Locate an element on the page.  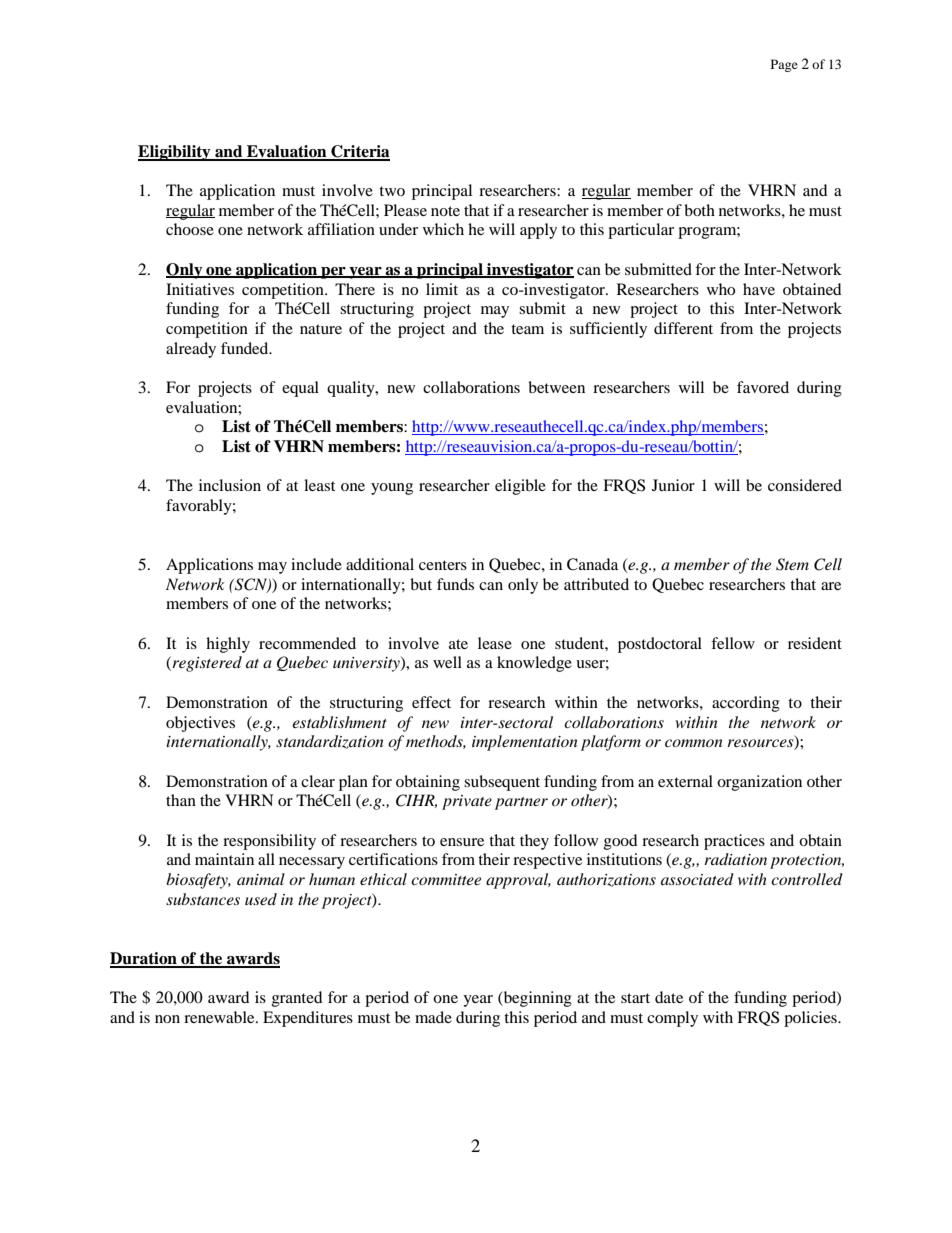
Criteria is located at coordinates (359, 152).
